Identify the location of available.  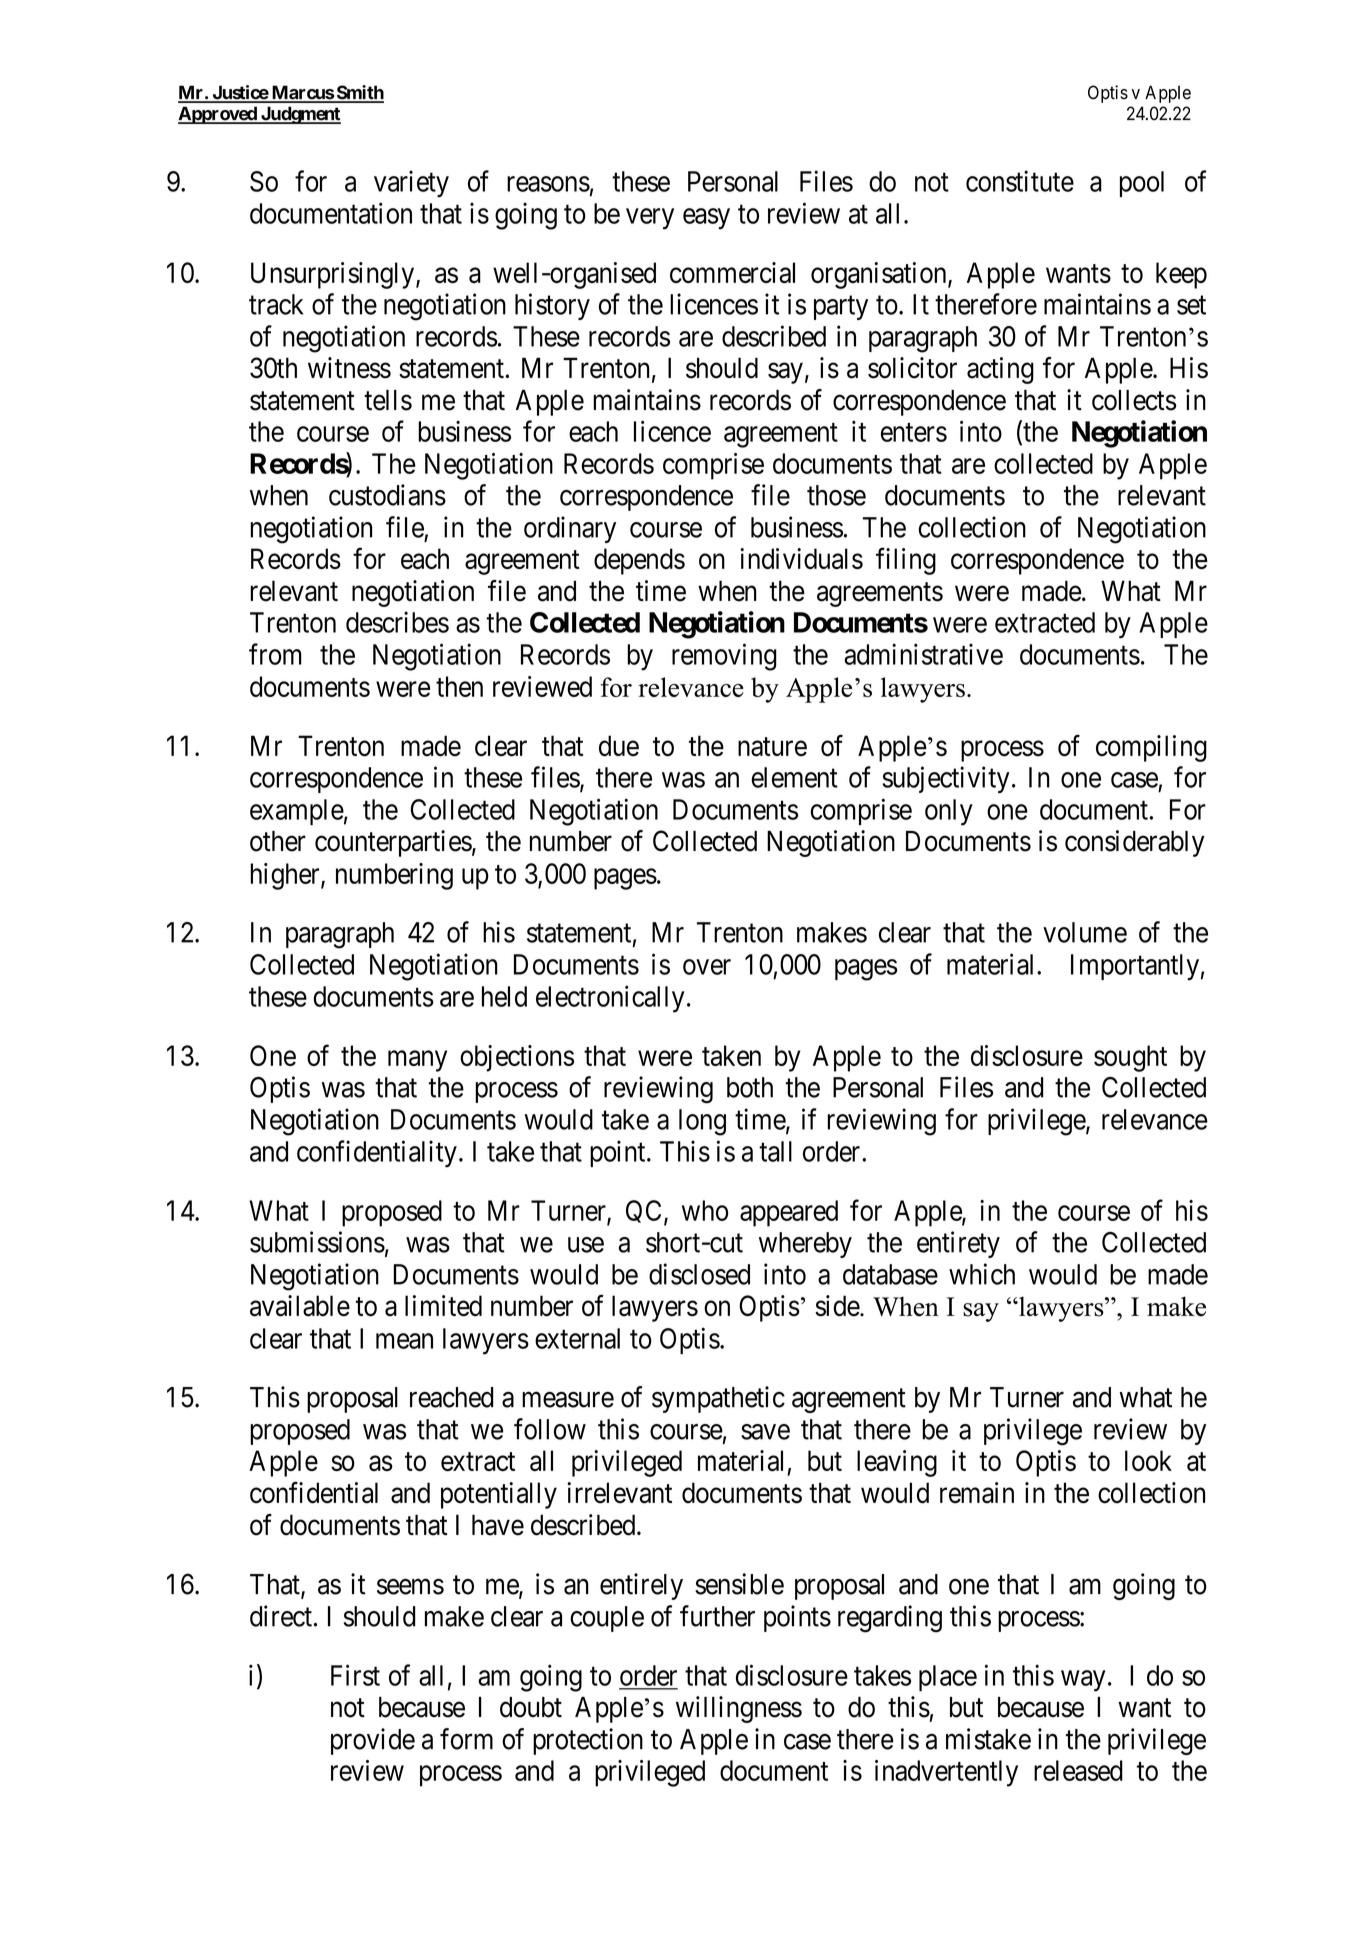
(300, 1306).
